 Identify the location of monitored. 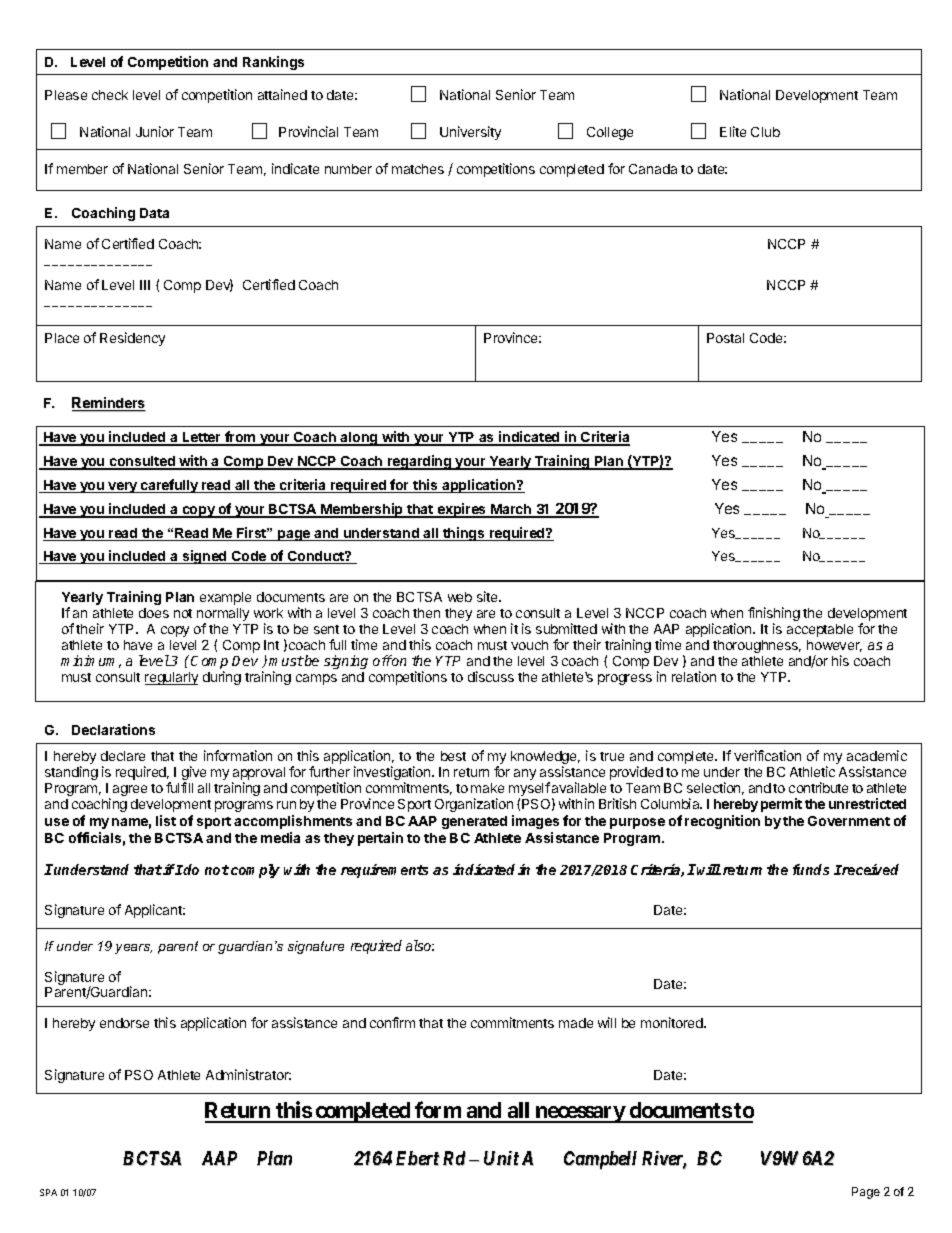
(673, 1022).
